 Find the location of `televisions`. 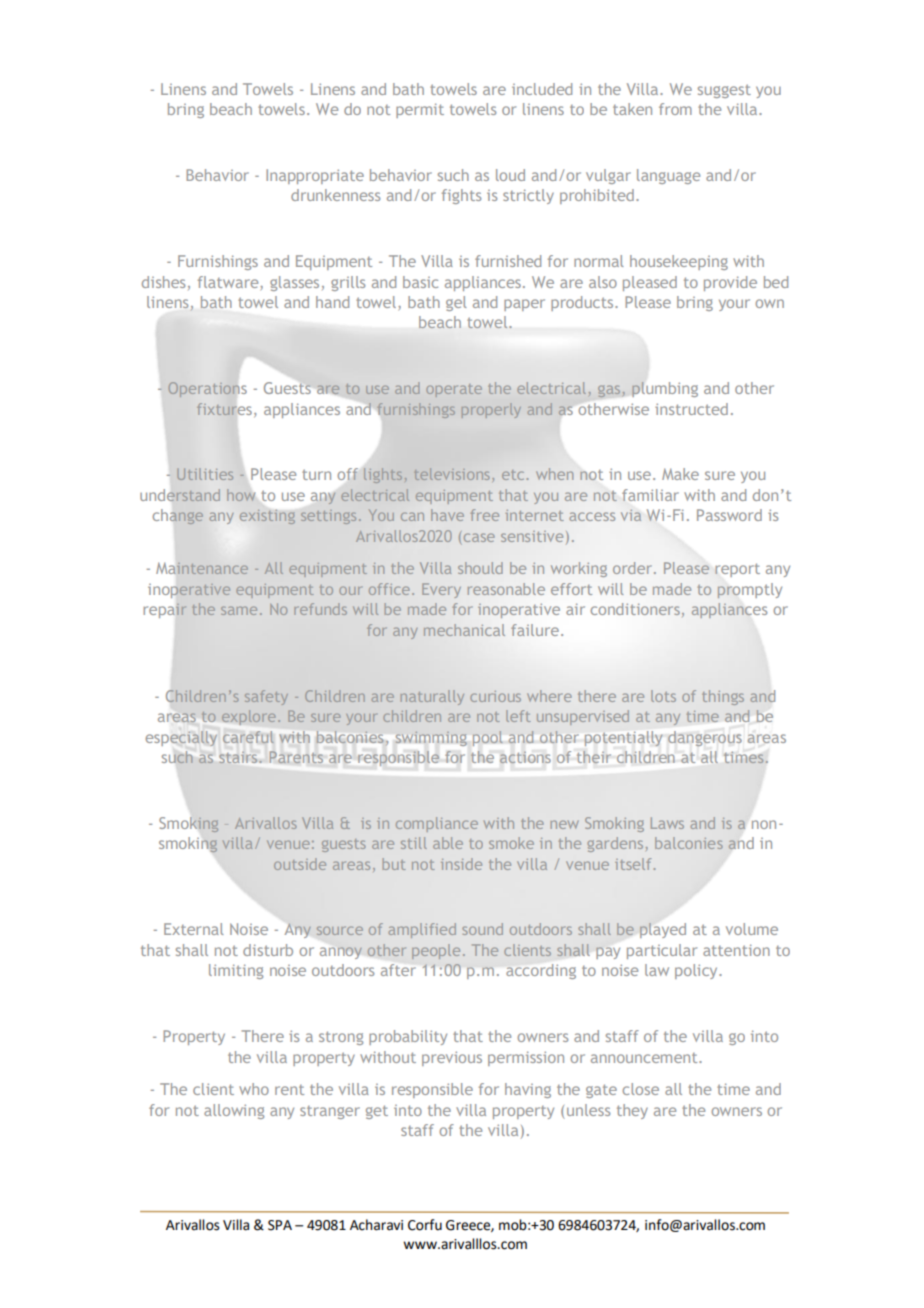

televisions is located at coordinates (452, 474).
